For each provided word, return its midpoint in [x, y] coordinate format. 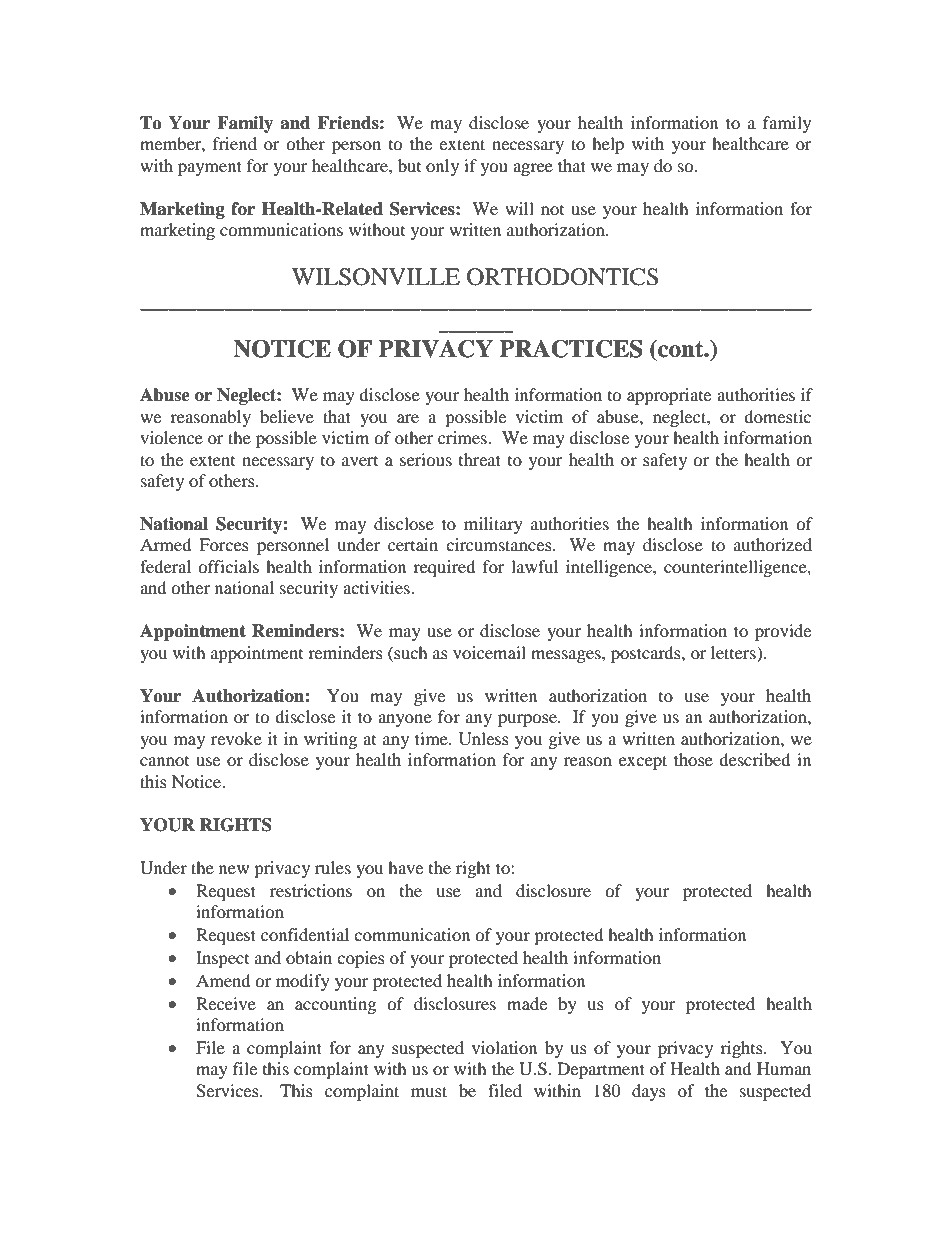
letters [734, 652]
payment [210, 168]
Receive [226, 1003]
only [442, 167]
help [608, 145]
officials [228, 566]
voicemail [489, 652]
